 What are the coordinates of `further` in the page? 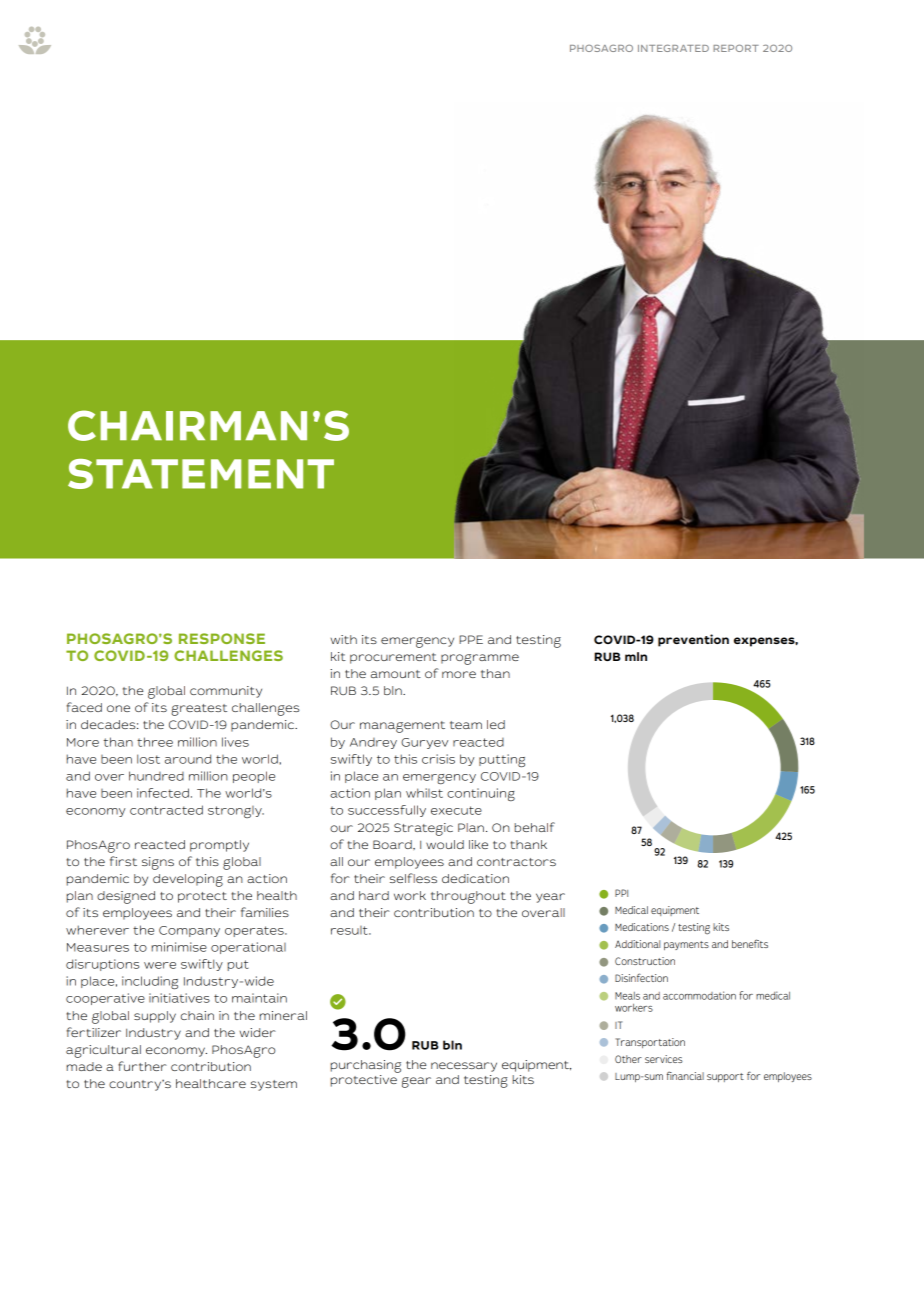 It's located at (142, 1066).
